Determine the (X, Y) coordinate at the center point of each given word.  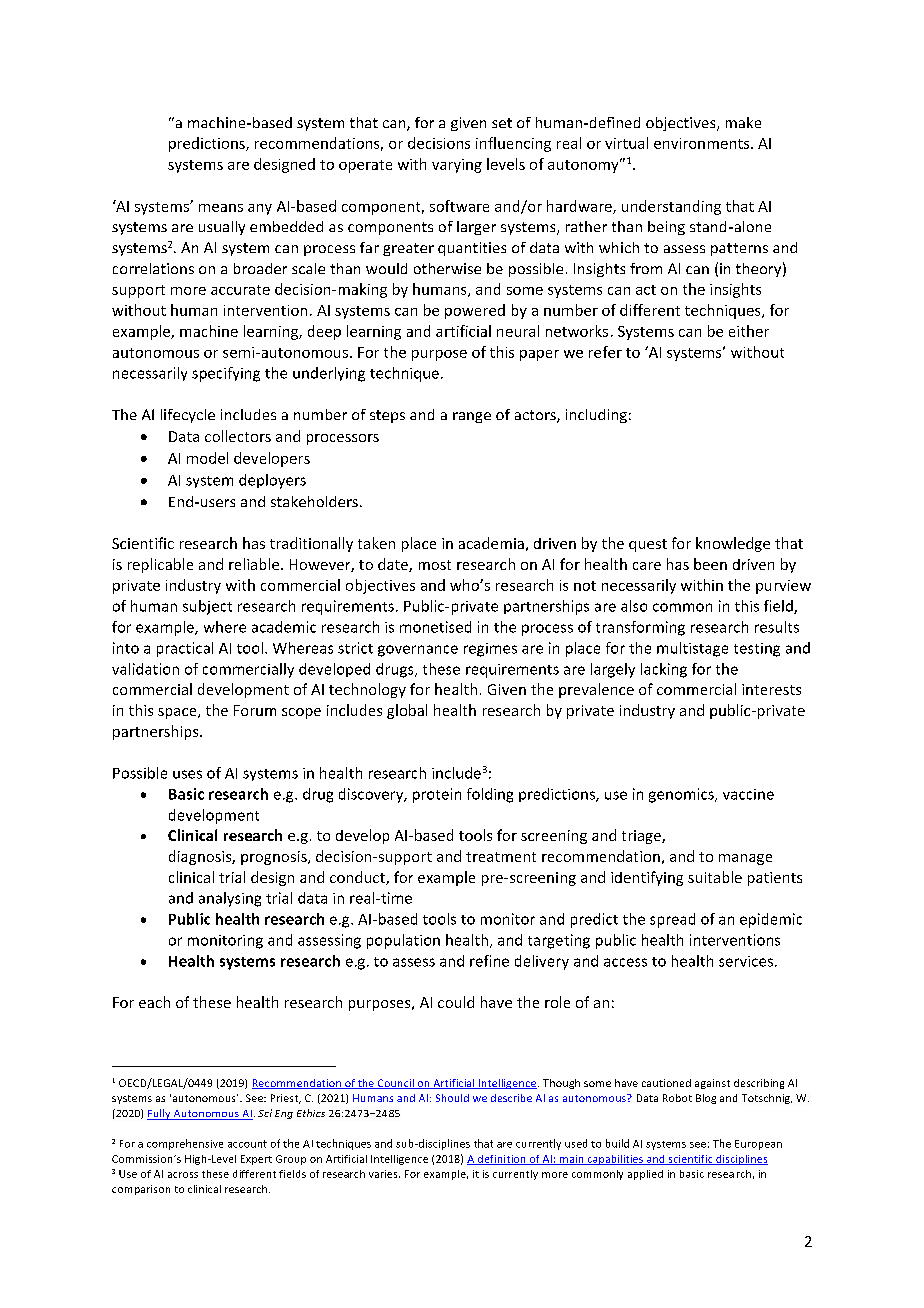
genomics (682, 795)
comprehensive (185, 1144)
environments (703, 143)
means (221, 208)
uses (187, 774)
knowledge (733, 544)
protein (437, 795)
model (207, 458)
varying (457, 166)
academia (491, 543)
